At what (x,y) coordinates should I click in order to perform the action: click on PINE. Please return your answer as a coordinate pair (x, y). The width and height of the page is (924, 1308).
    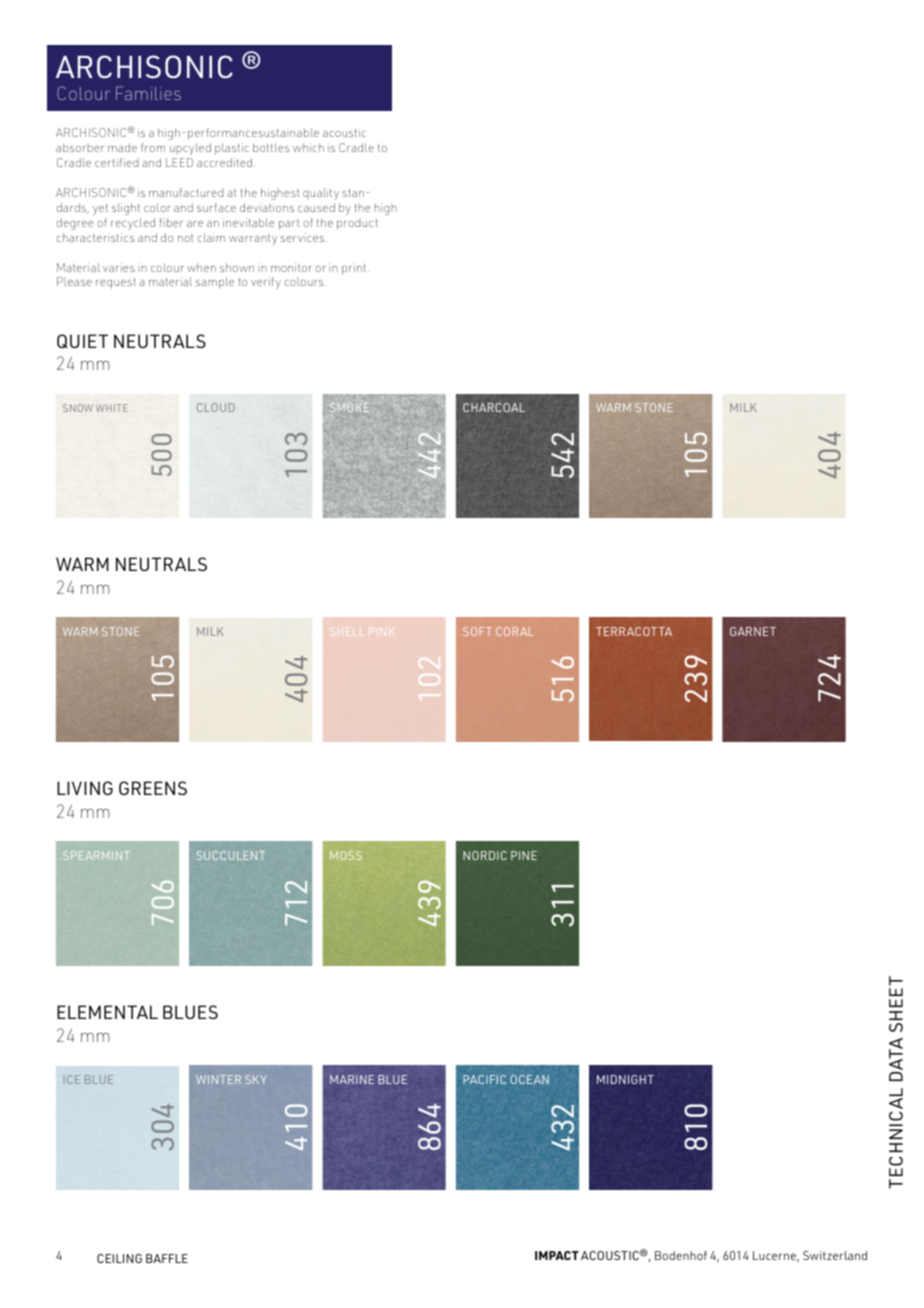
    Looking at the image, I should click on (524, 855).
